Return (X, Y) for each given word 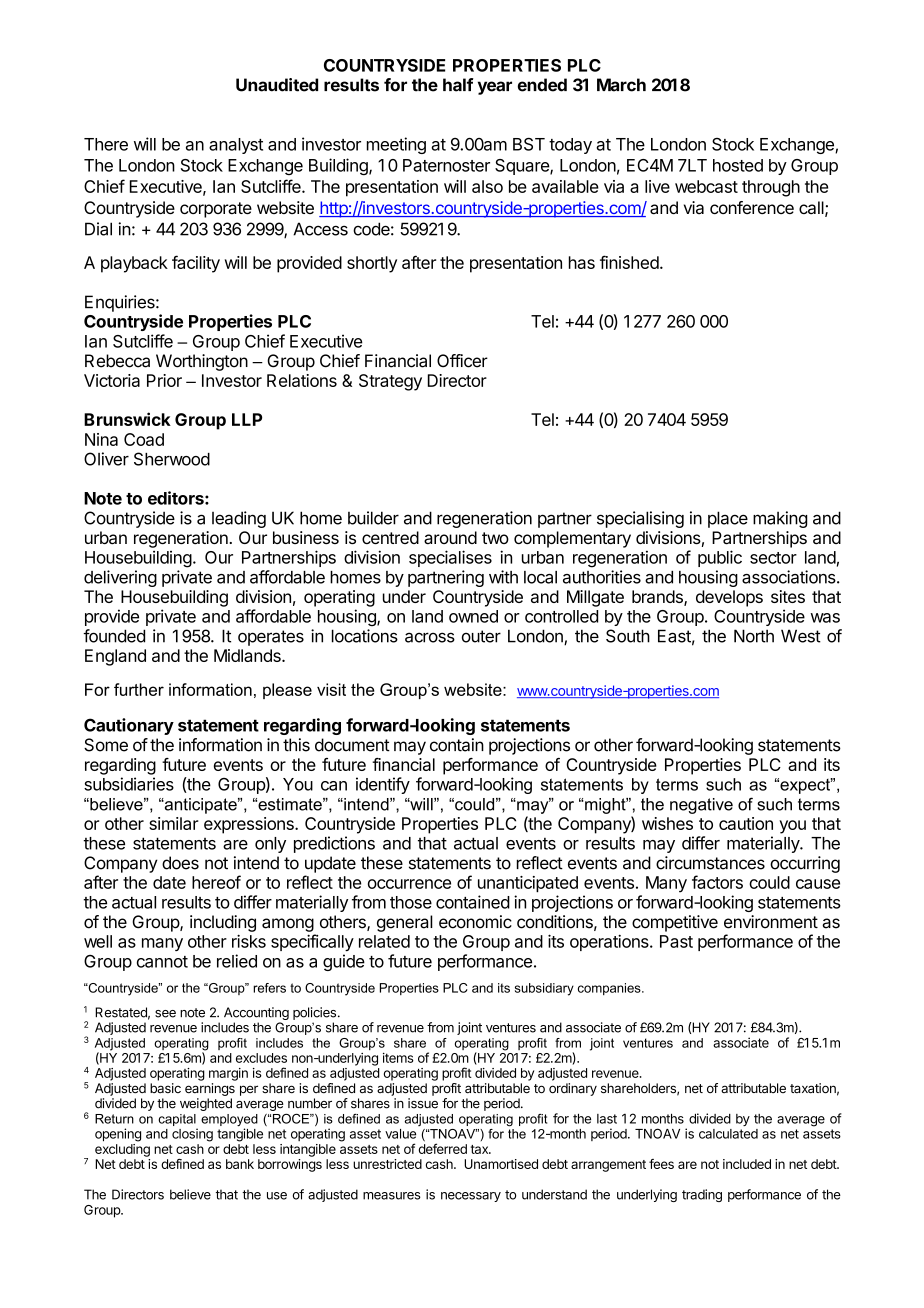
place (728, 519)
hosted (738, 165)
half (458, 85)
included (747, 1164)
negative (701, 806)
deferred (443, 1148)
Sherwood (172, 459)
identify (383, 785)
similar (174, 823)
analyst (236, 146)
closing (192, 1135)
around (450, 538)
